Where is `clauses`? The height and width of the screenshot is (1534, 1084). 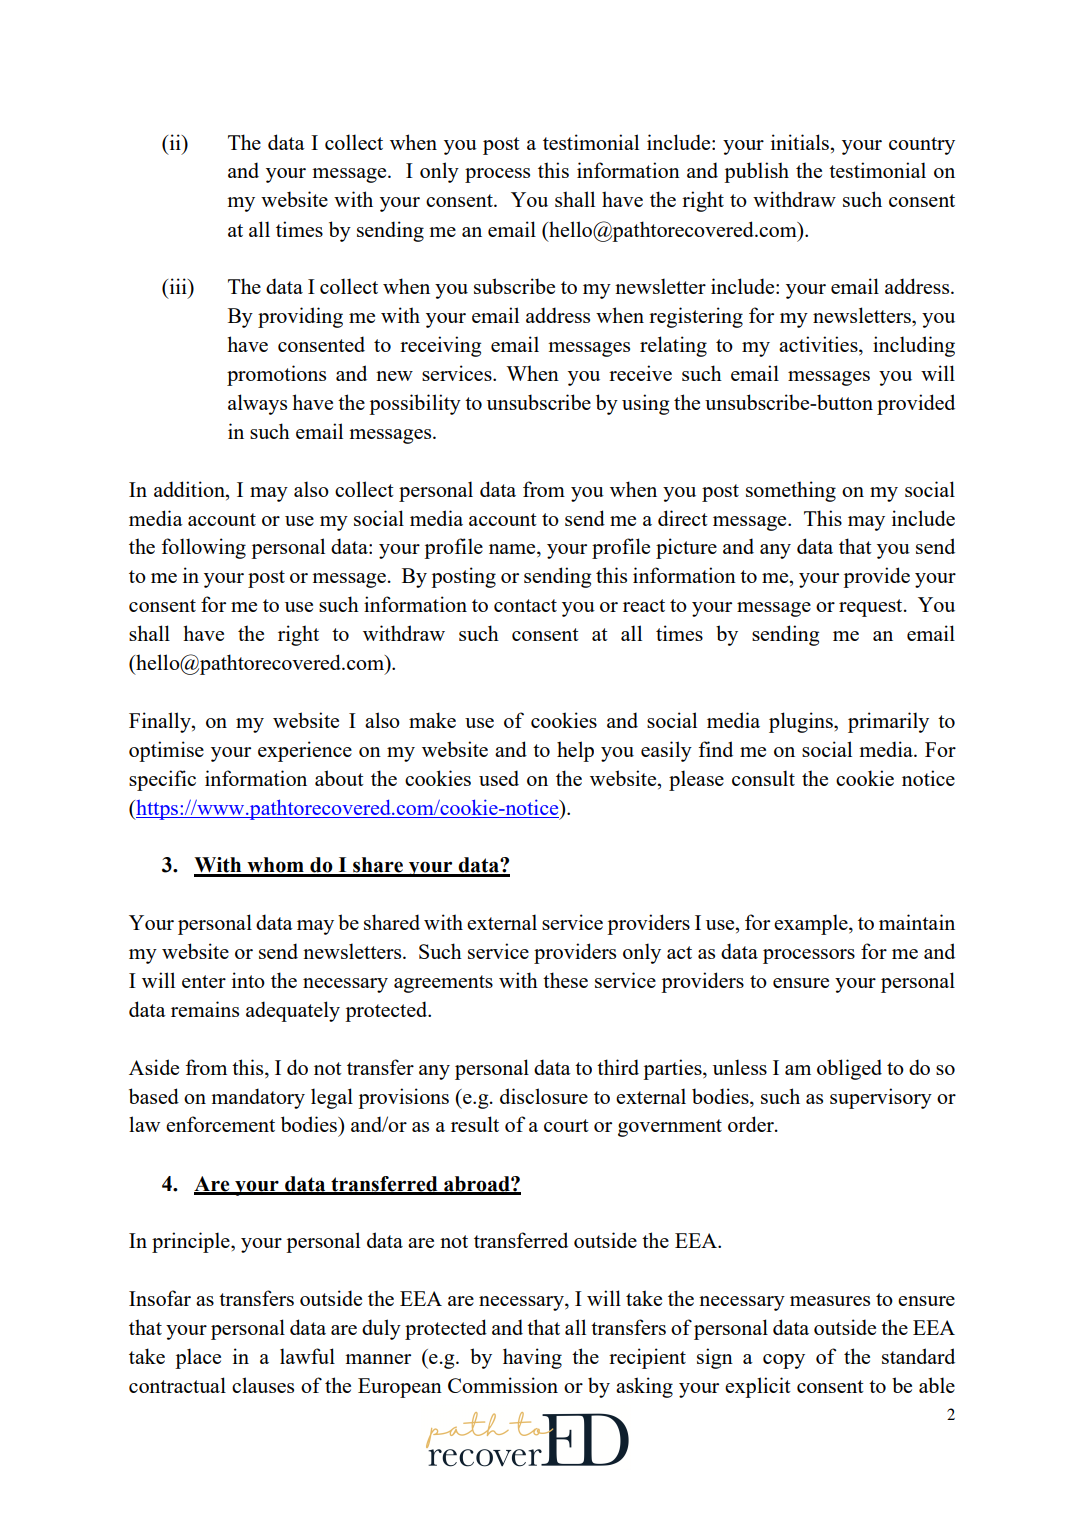
clauses is located at coordinates (263, 1385).
